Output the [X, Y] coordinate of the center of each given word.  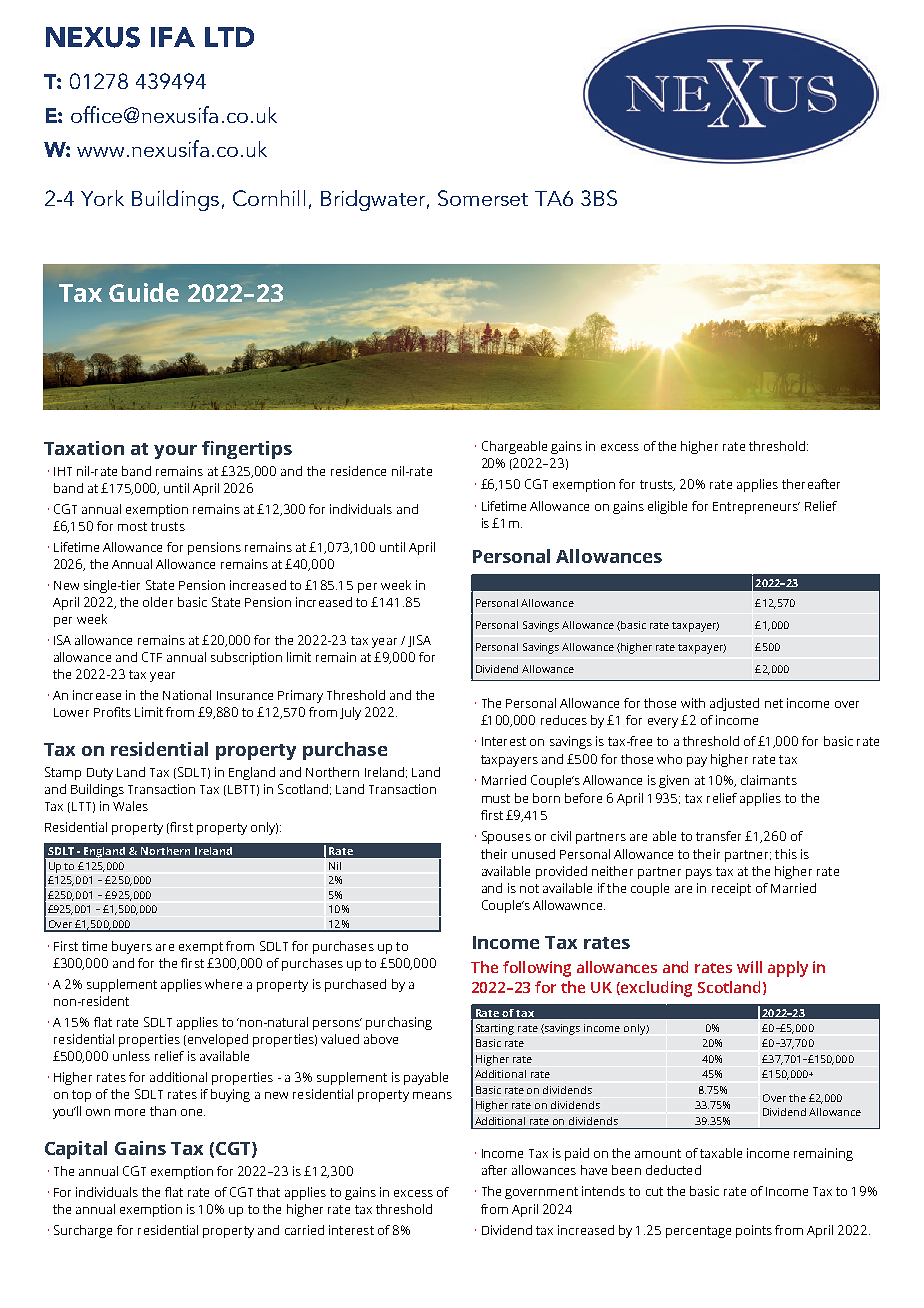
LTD [229, 37]
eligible [667, 507]
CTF [152, 657]
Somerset [483, 198]
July [350, 713]
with [693, 703]
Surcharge [83, 1231]
